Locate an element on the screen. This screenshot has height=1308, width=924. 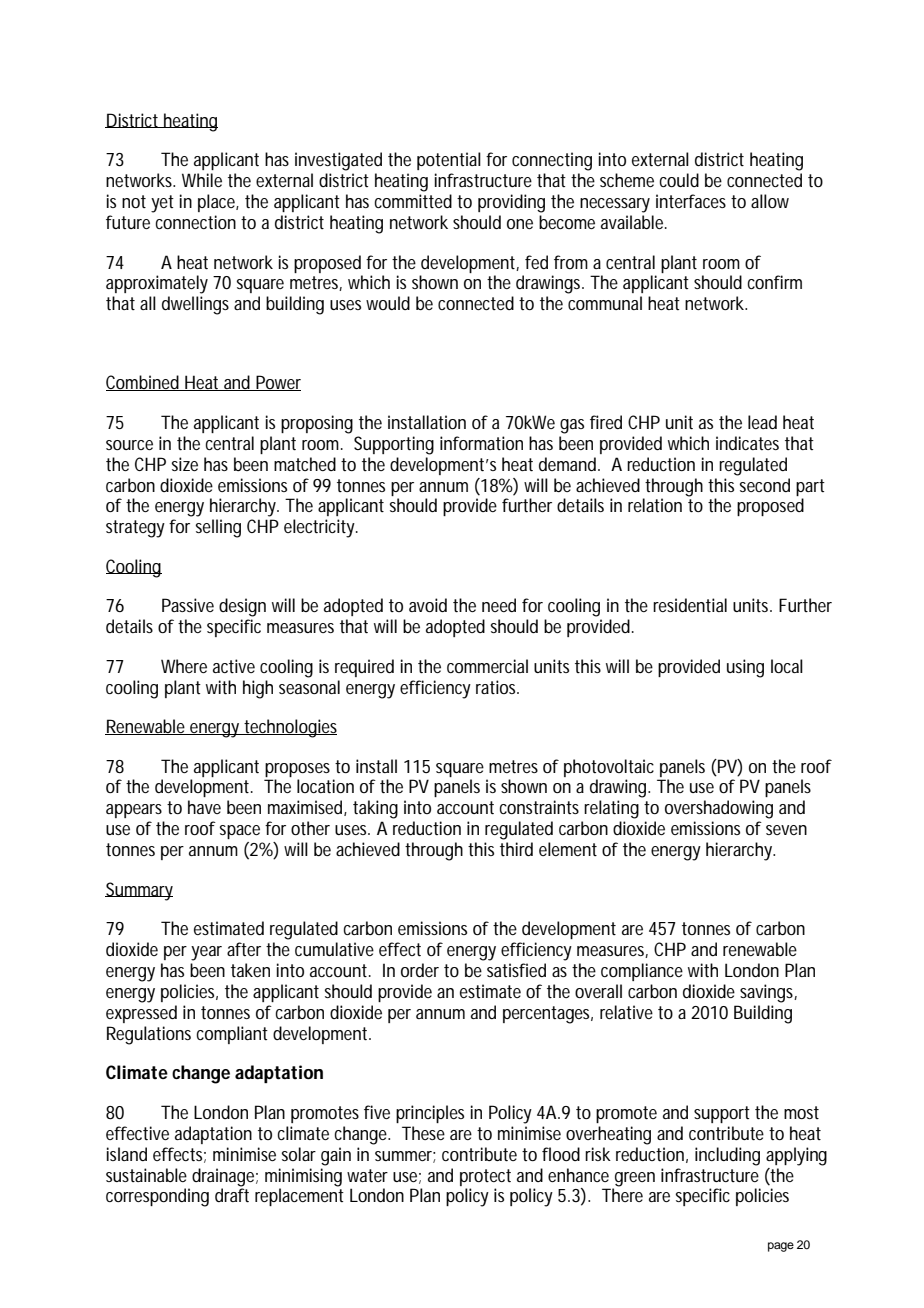
have is located at coordinates (204, 807).
